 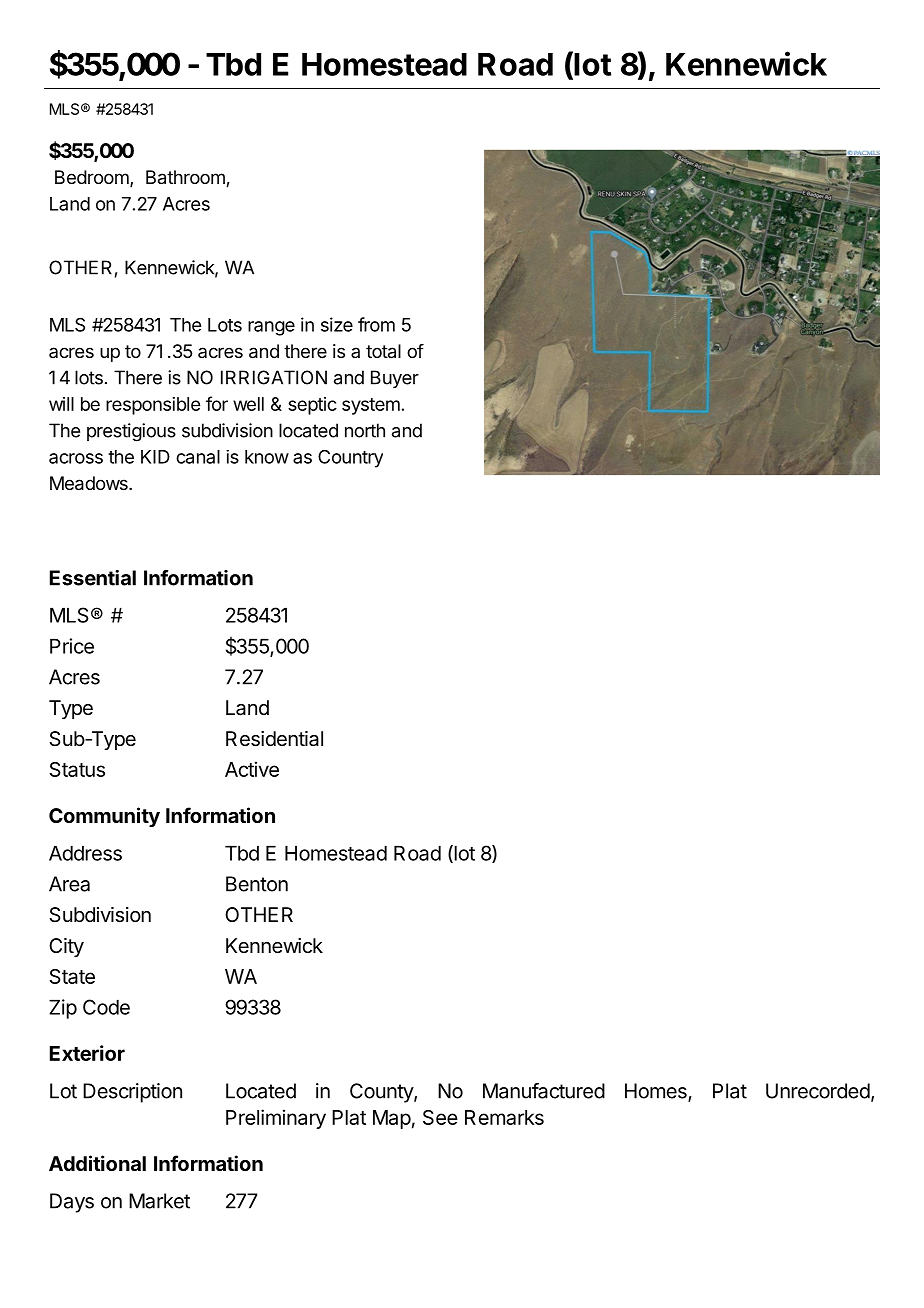 What do you see at coordinates (252, 769) in the image?
I see `Active` at bounding box center [252, 769].
